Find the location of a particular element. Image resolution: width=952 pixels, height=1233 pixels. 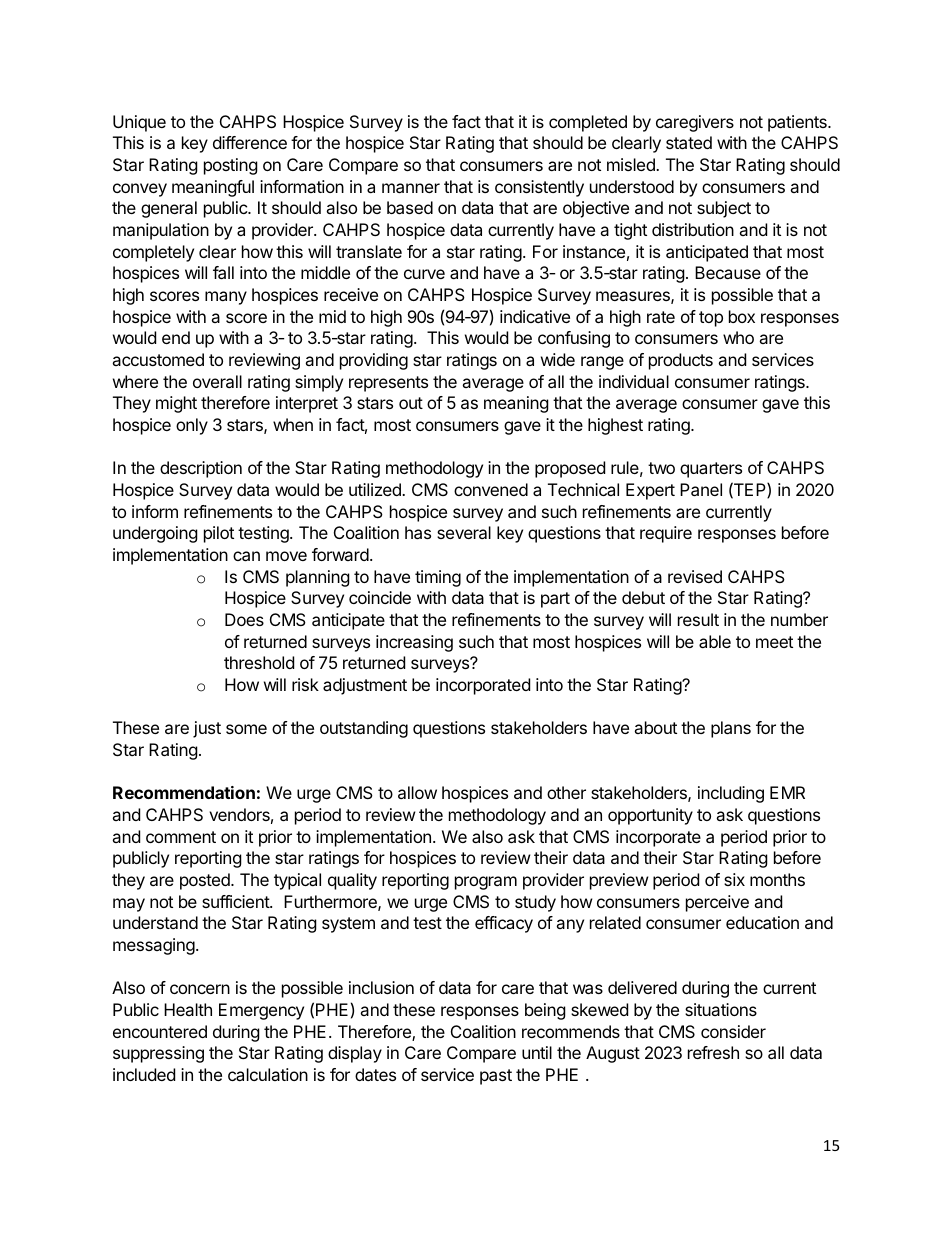

suppressing is located at coordinates (158, 1054).
